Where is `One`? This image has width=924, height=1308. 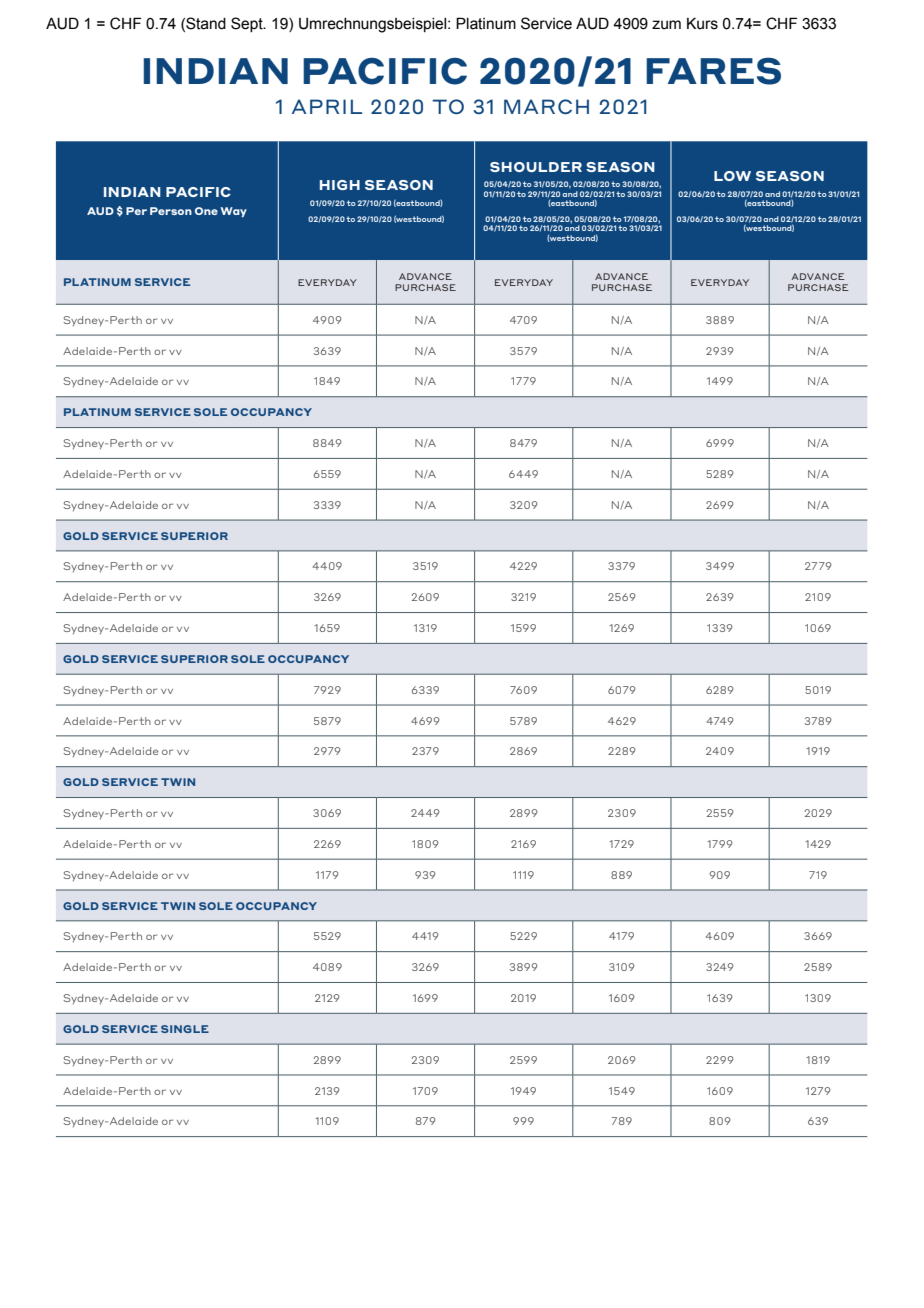
One is located at coordinates (206, 211).
